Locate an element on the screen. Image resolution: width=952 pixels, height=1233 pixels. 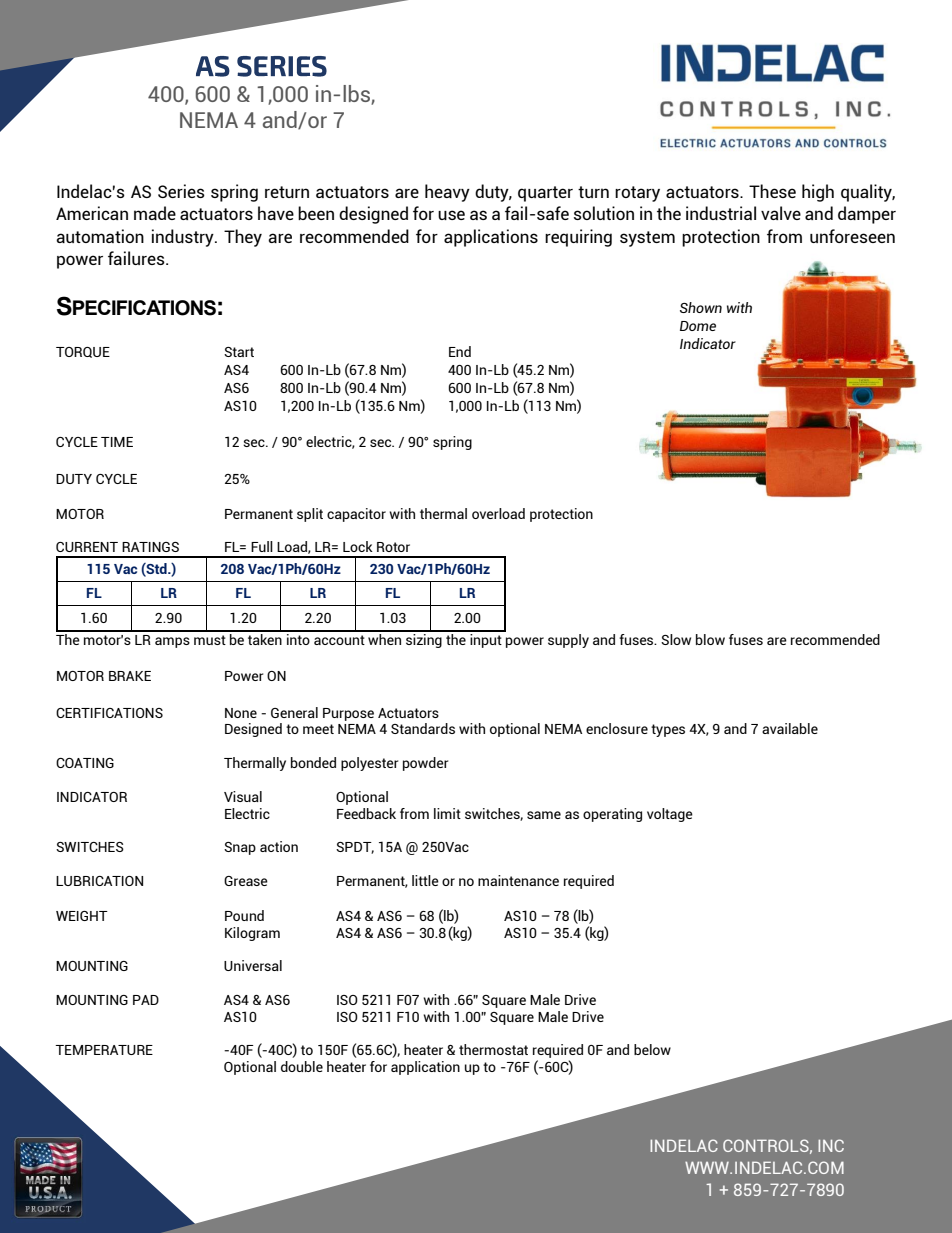
heavy is located at coordinates (447, 193).
